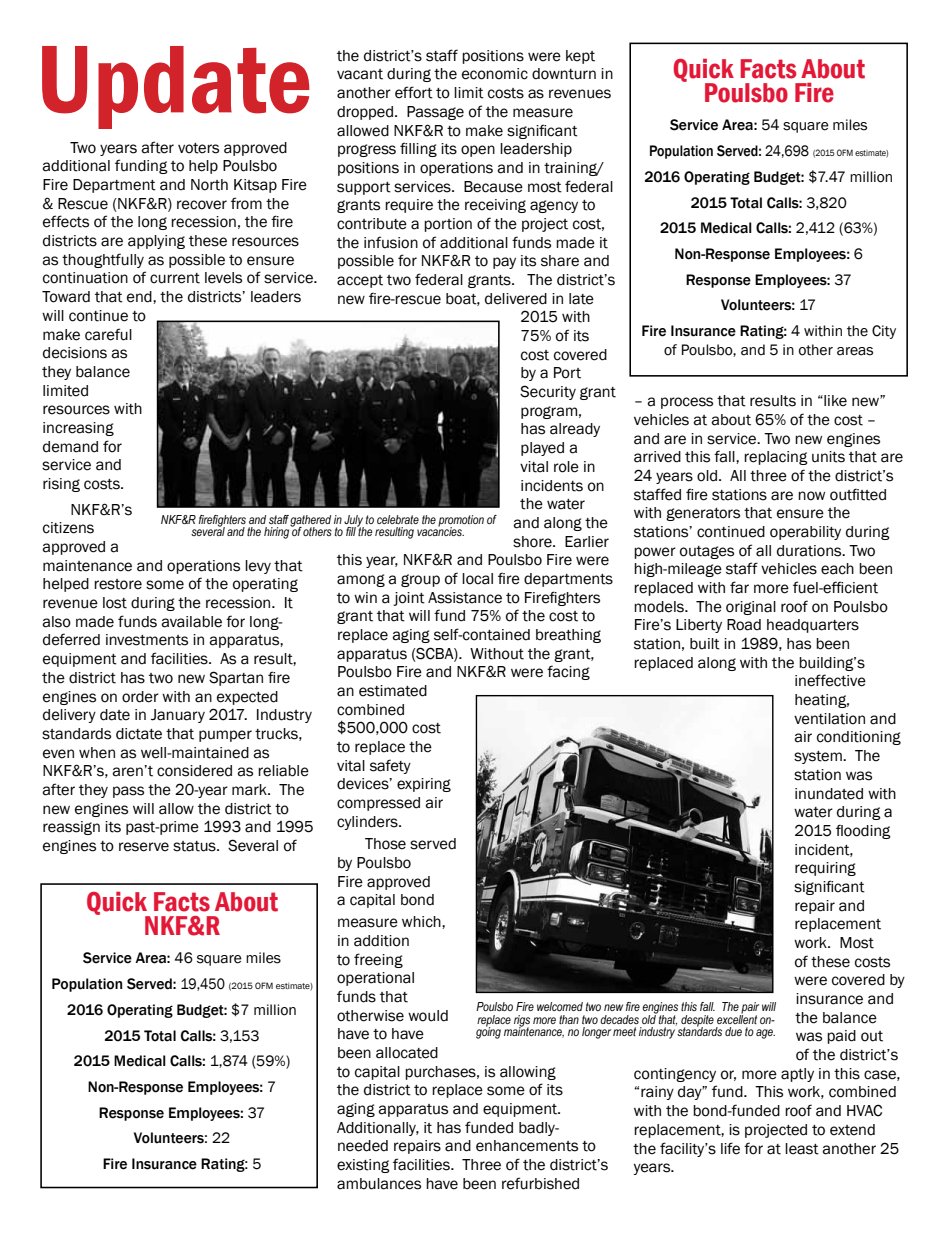 The width and height of the screenshot is (952, 1233). Describe the element at coordinates (516, 299) in the screenshot. I see `delivered` at that location.
